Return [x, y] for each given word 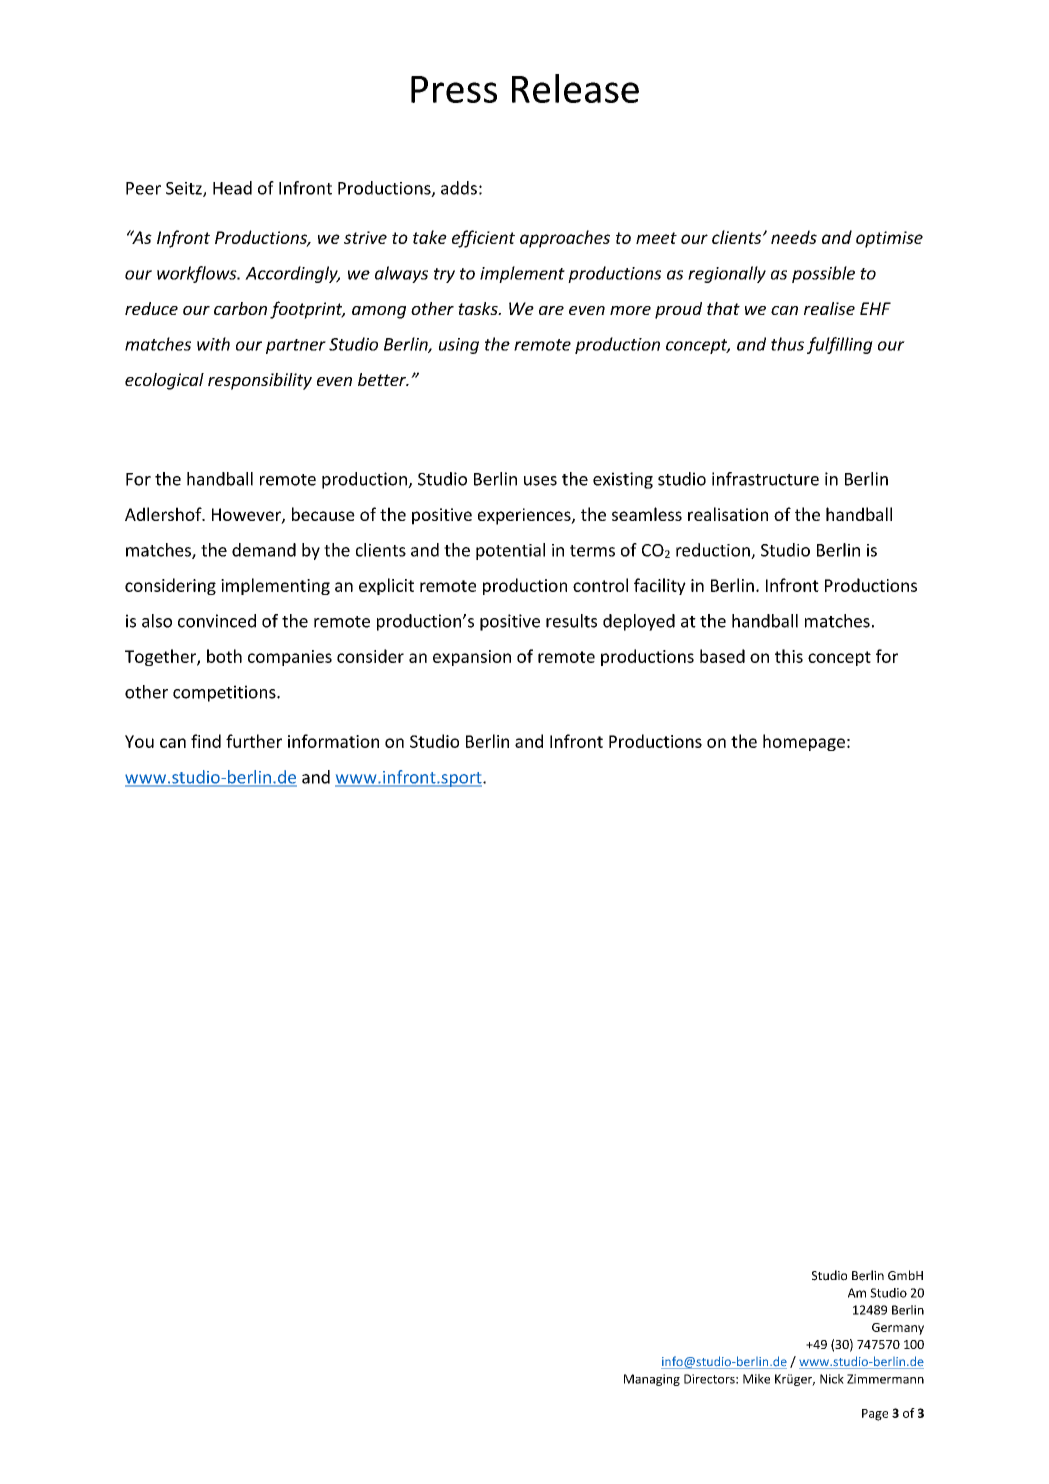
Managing [652, 1380]
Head [232, 188]
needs [794, 237]
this [789, 656]
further [254, 741]
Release [575, 88]
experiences [525, 516]
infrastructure [765, 479]
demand [264, 550]
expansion [472, 658]
